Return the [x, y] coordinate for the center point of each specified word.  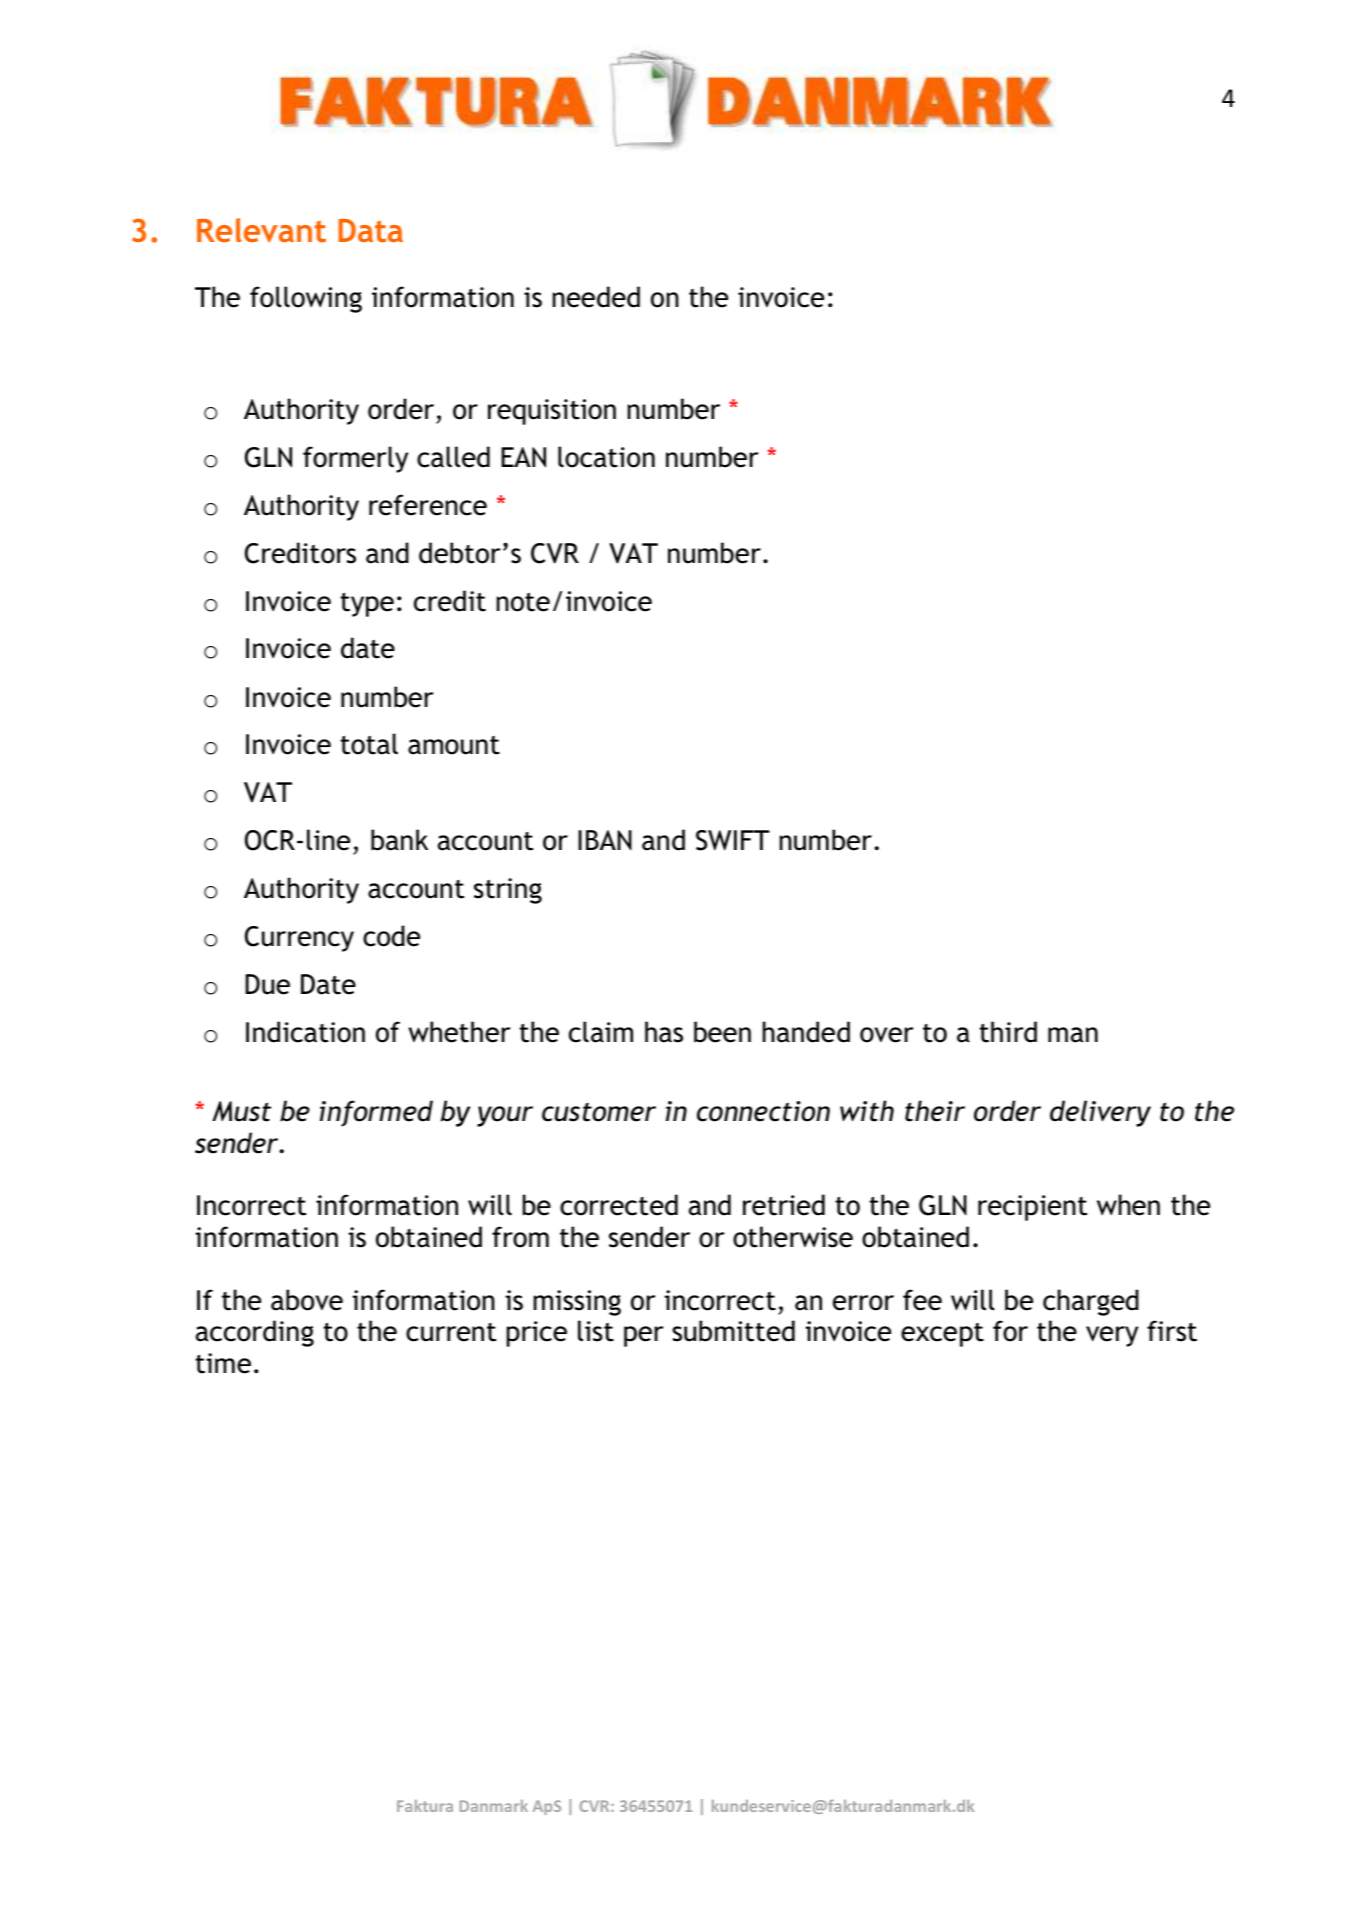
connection [763, 1111]
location [606, 457]
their [935, 1111]
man [1073, 1035]
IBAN [605, 840]
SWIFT [733, 840]
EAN [523, 457]
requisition [552, 412]
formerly [355, 459]
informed [376, 1113]
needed [596, 297]
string [508, 891]
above [307, 1300]
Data [370, 230]
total [369, 744]
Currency [299, 939]
